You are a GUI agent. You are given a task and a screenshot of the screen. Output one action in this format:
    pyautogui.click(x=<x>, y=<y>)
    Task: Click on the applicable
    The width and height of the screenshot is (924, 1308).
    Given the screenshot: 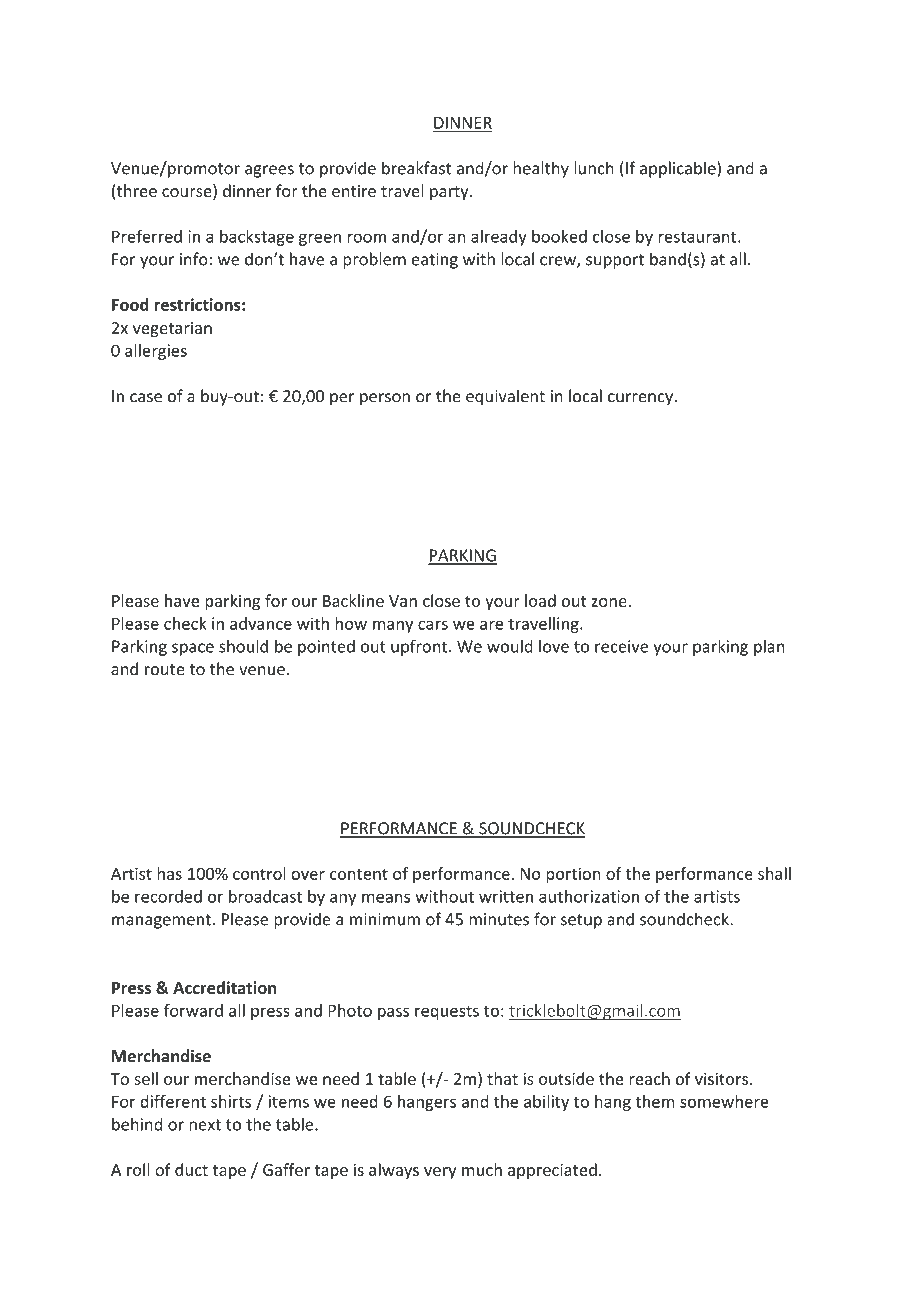 What is the action you would take?
    pyautogui.click(x=679, y=169)
